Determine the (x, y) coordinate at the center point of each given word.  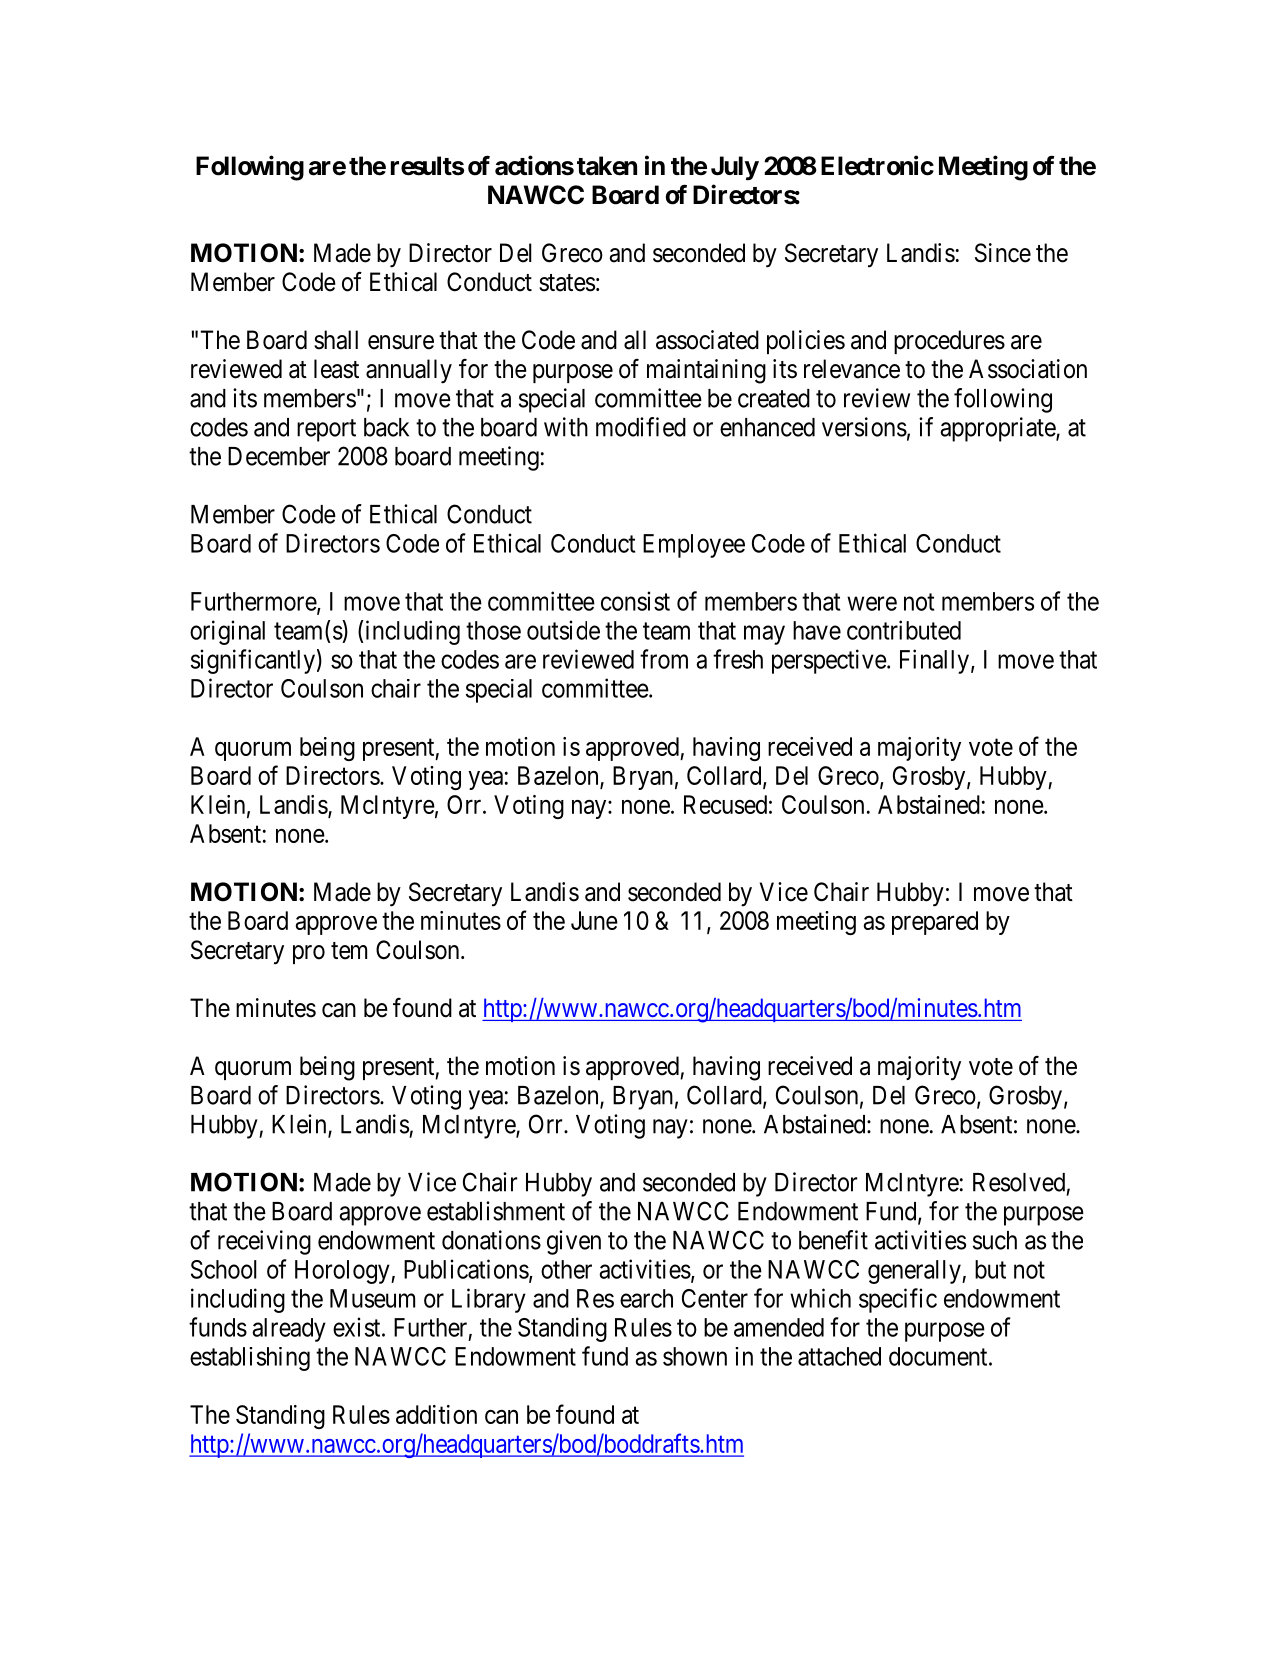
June (594, 920)
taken (607, 166)
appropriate (998, 429)
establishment (496, 1211)
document (939, 1356)
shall (336, 340)
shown (695, 1356)
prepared (935, 923)
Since (1003, 253)
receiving (264, 1242)
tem (349, 951)
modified (641, 427)
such (995, 1240)
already (289, 1330)
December (279, 456)
